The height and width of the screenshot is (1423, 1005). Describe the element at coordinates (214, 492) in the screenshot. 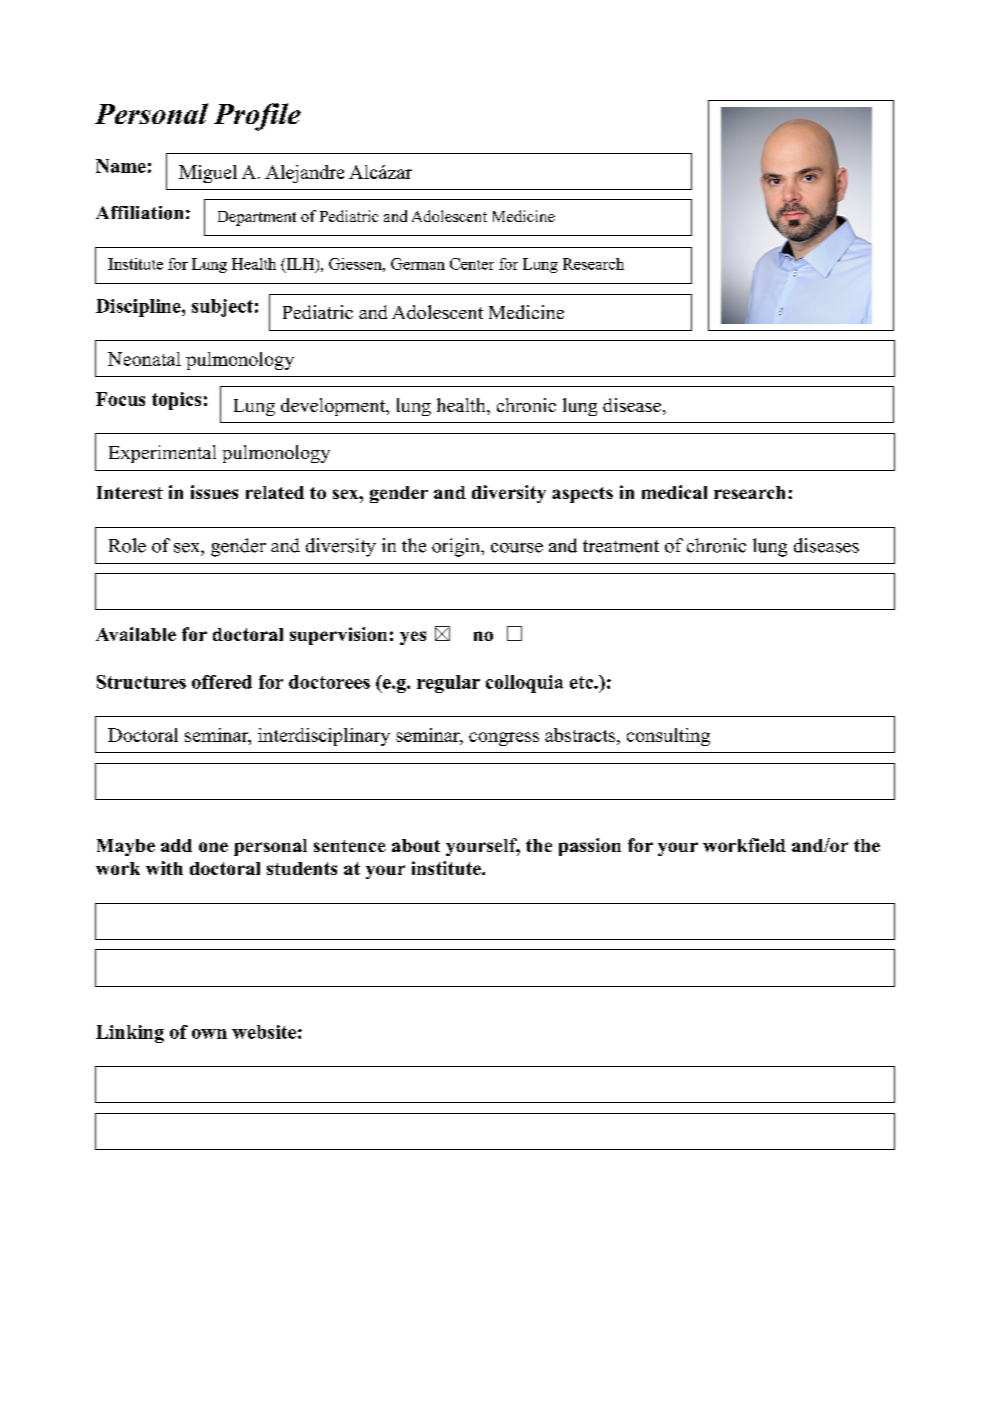

I see `issues` at that location.
